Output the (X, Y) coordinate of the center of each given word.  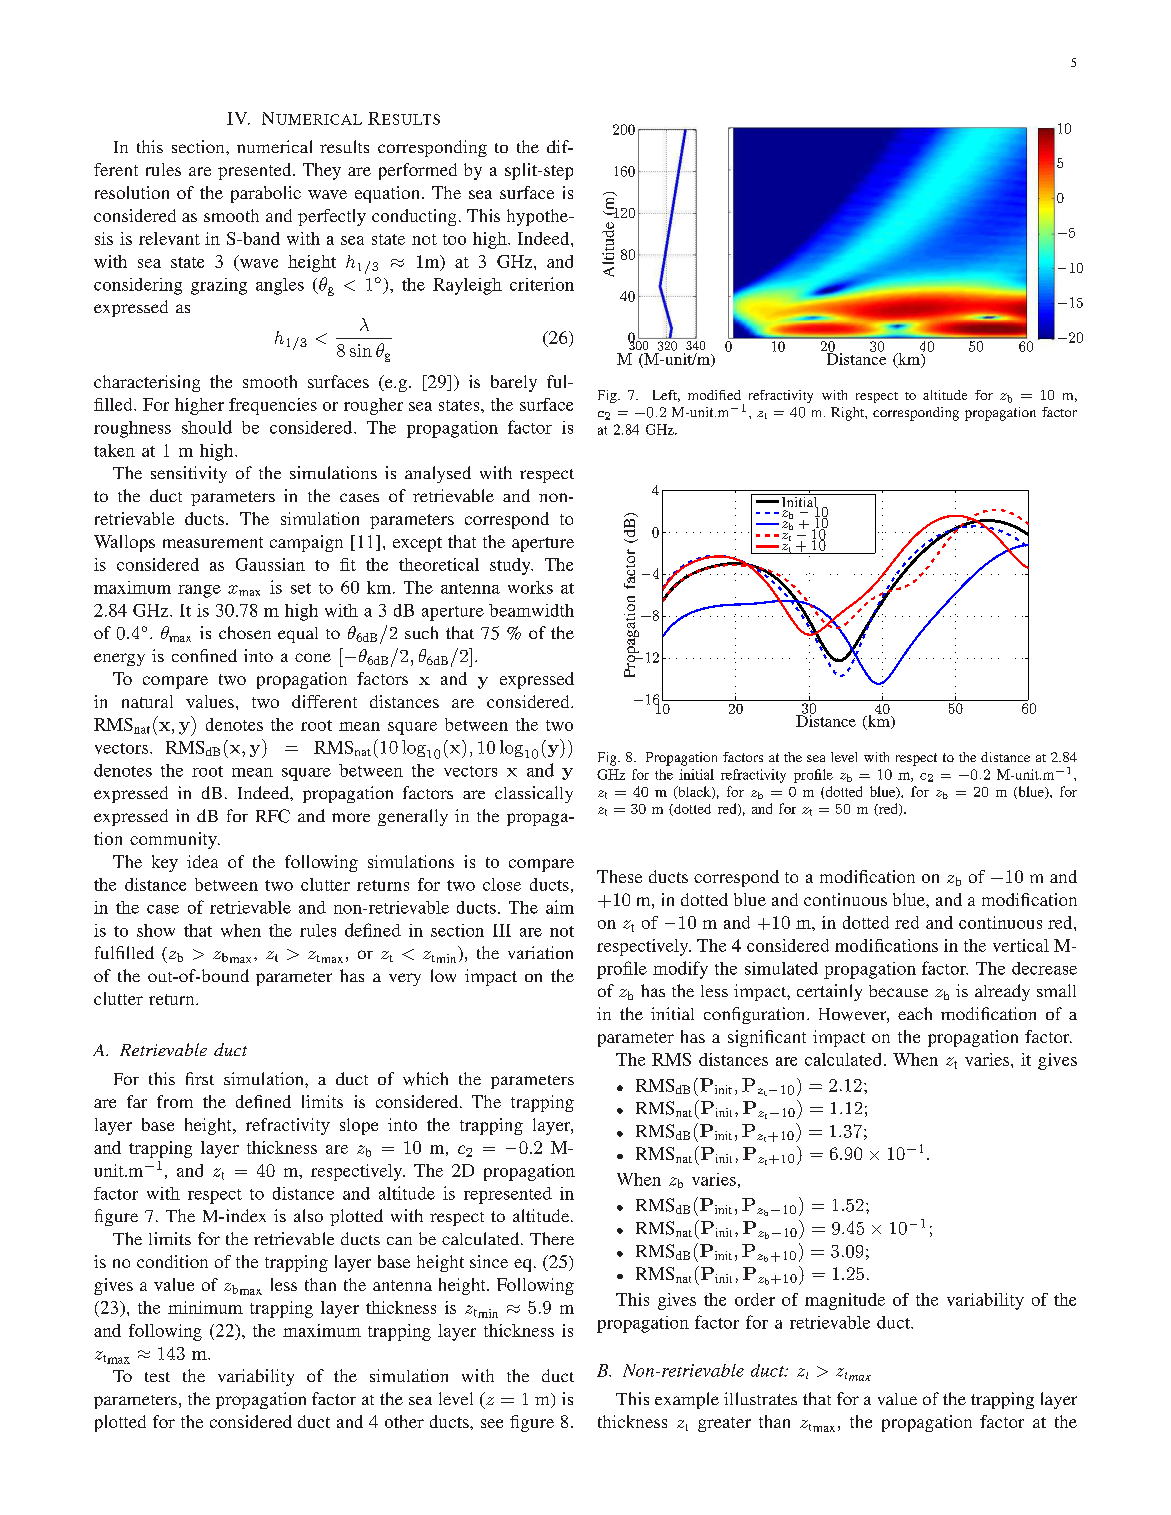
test (157, 1377)
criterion (542, 284)
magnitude (845, 1301)
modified (714, 395)
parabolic (266, 194)
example (687, 1400)
